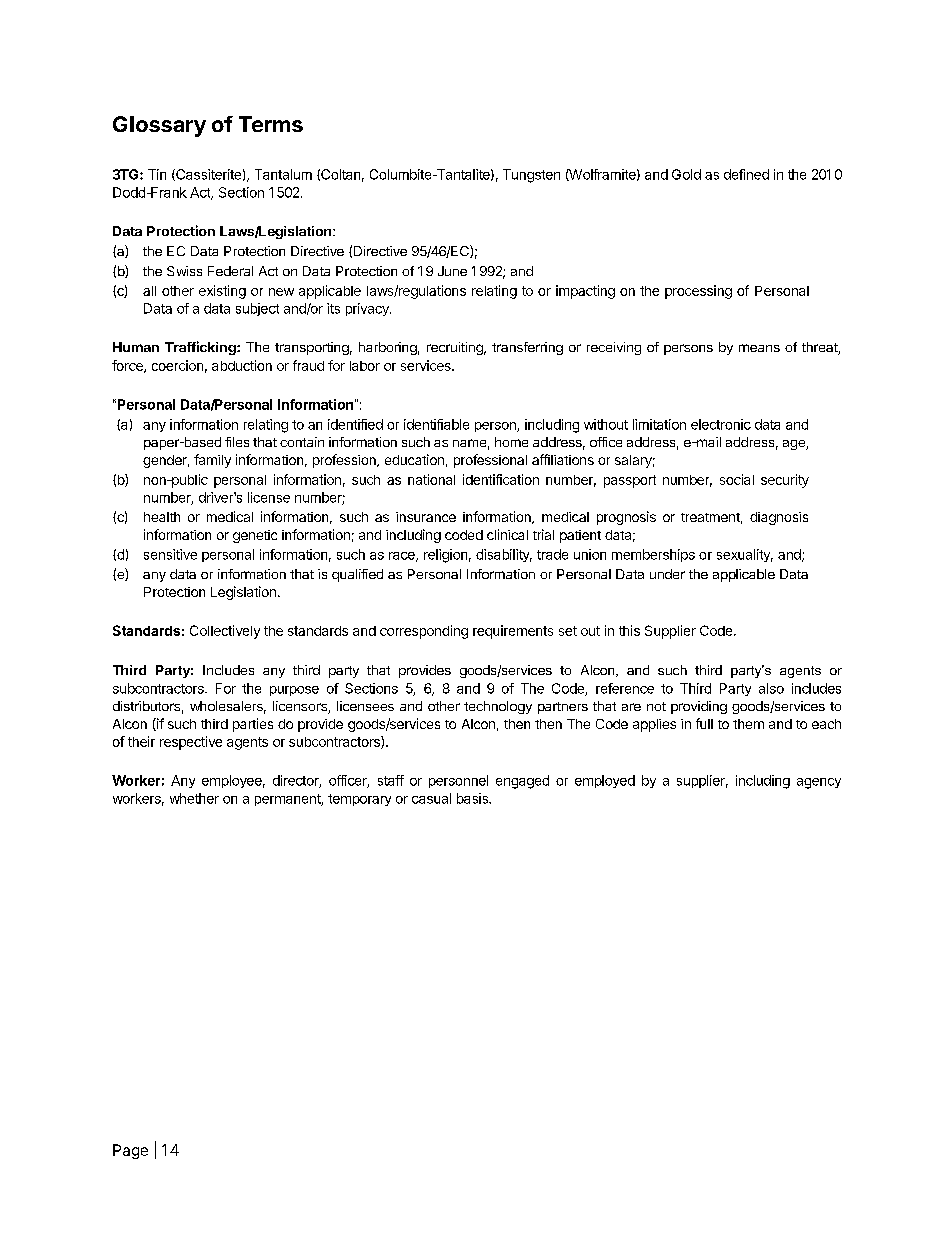  What do you see at coordinates (159, 126) in the screenshot?
I see `Glossary` at bounding box center [159, 126].
